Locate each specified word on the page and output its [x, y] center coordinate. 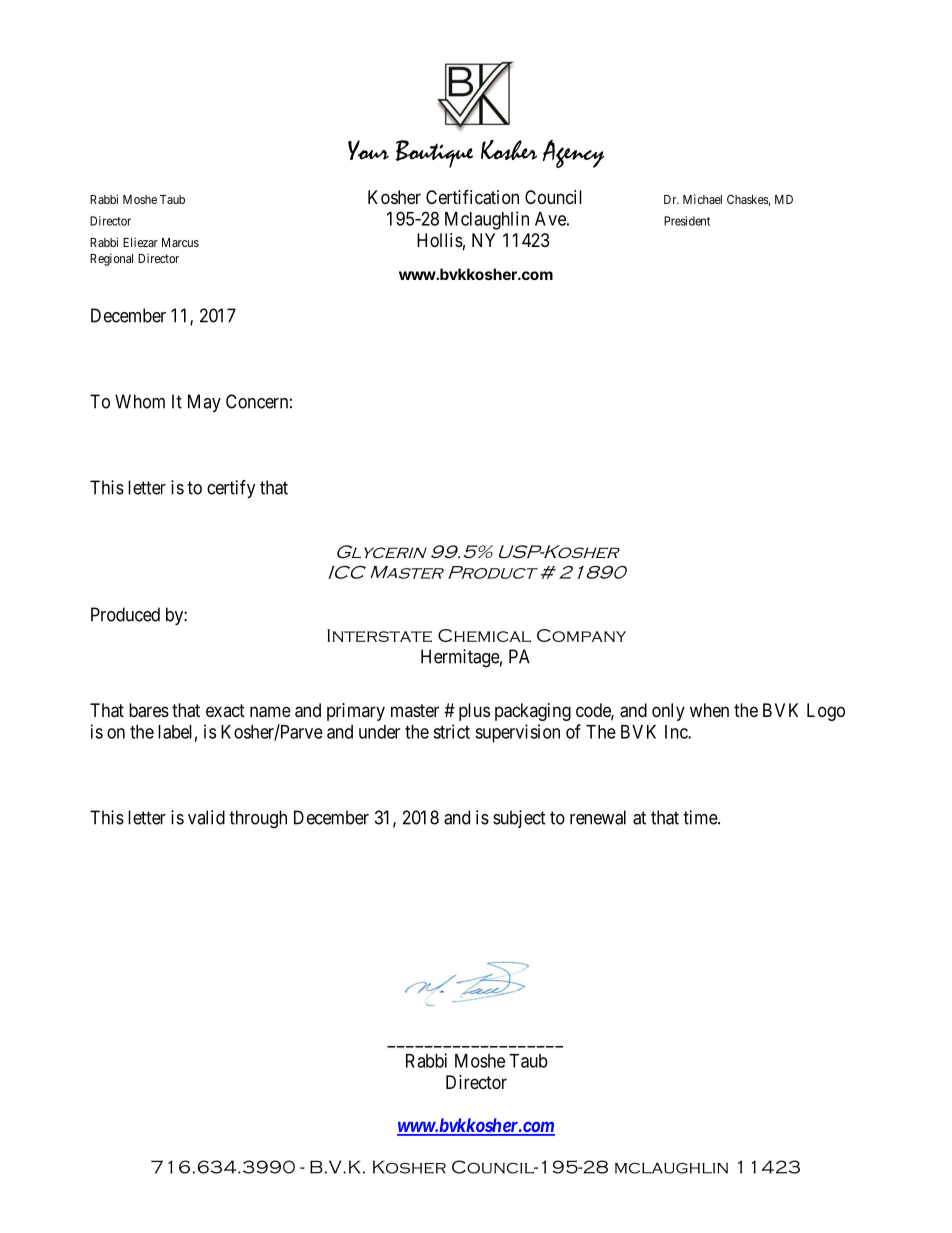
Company [581, 635]
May [204, 403]
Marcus [180, 242]
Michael [702, 199]
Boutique [434, 154]
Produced [125, 614]
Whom [140, 401]
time [701, 817]
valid [206, 817]
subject [519, 819]
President [687, 221]
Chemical [484, 635]
